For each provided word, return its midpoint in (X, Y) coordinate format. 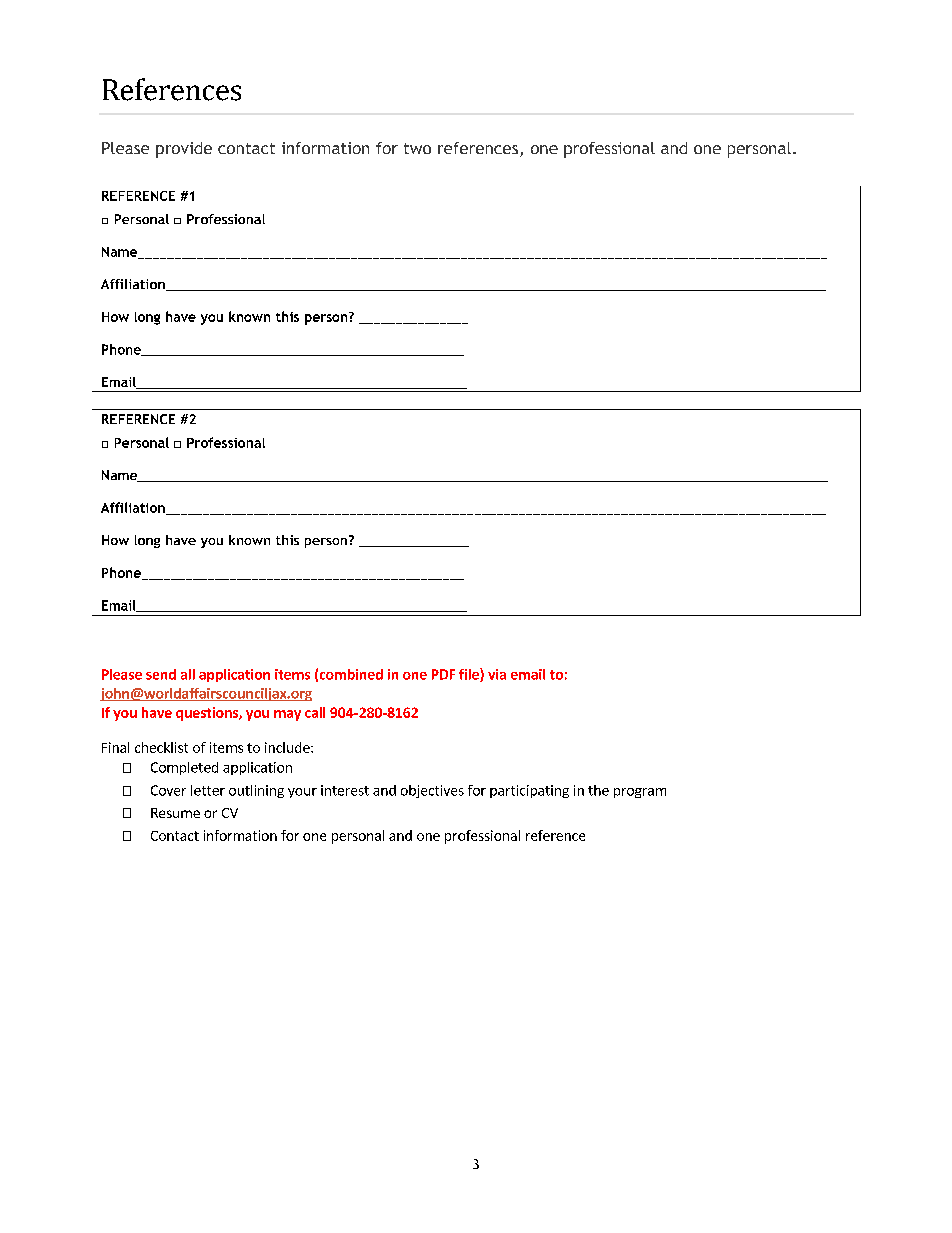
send (161, 674)
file (470, 675)
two (417, 148)
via (497, 674)
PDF (443, 674)
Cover (168, 790)
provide (184, 150)
